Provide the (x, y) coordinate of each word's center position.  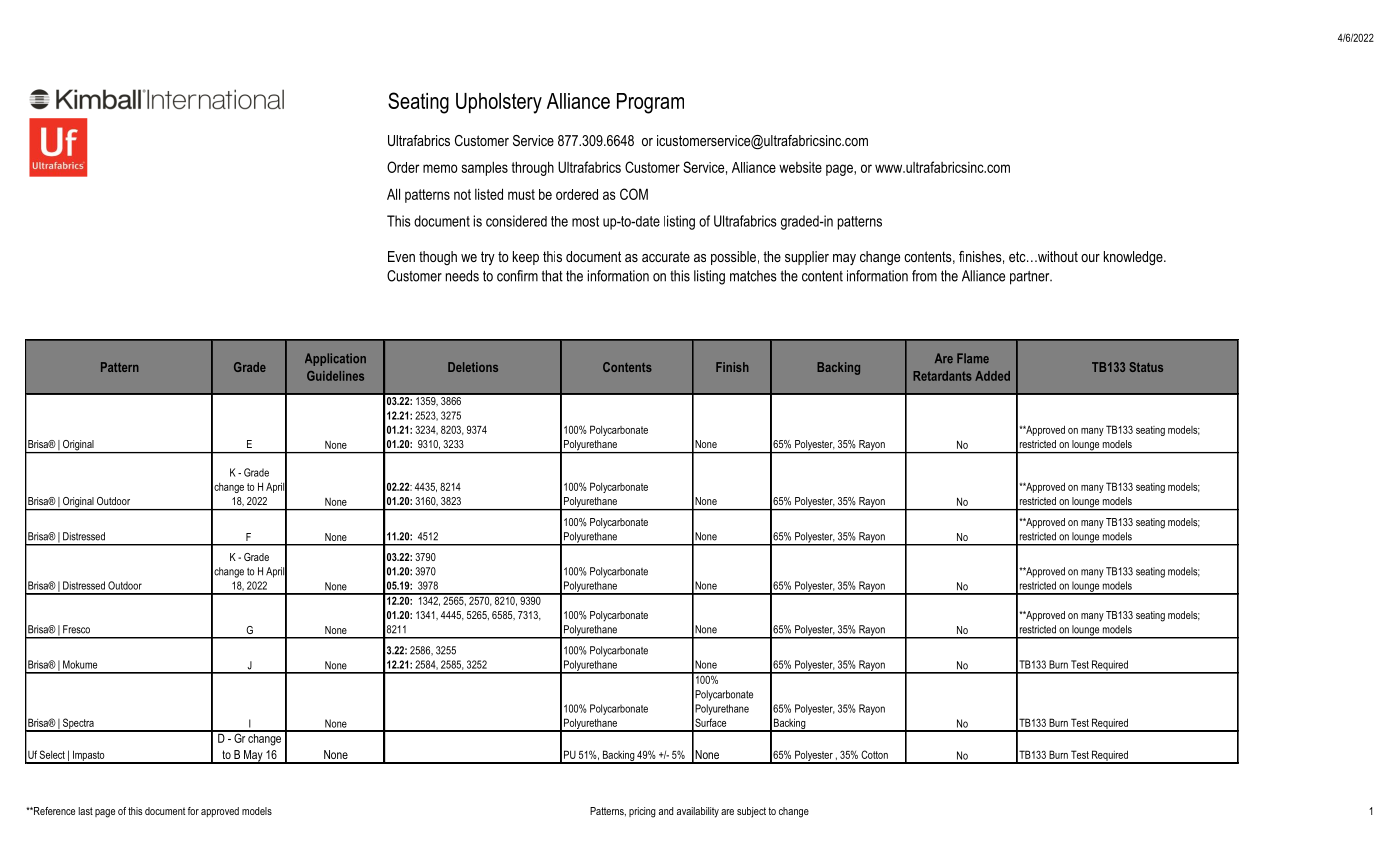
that (552, 276)
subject (751, 812)
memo (440, 168)
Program (650, 103)
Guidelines (335, 376)
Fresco (76, 629)
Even (401, 256)
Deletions (473, 367)
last (86, 811)
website (800, 167)
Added (992, 376)
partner (1031, 278)
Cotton (874, 754)
